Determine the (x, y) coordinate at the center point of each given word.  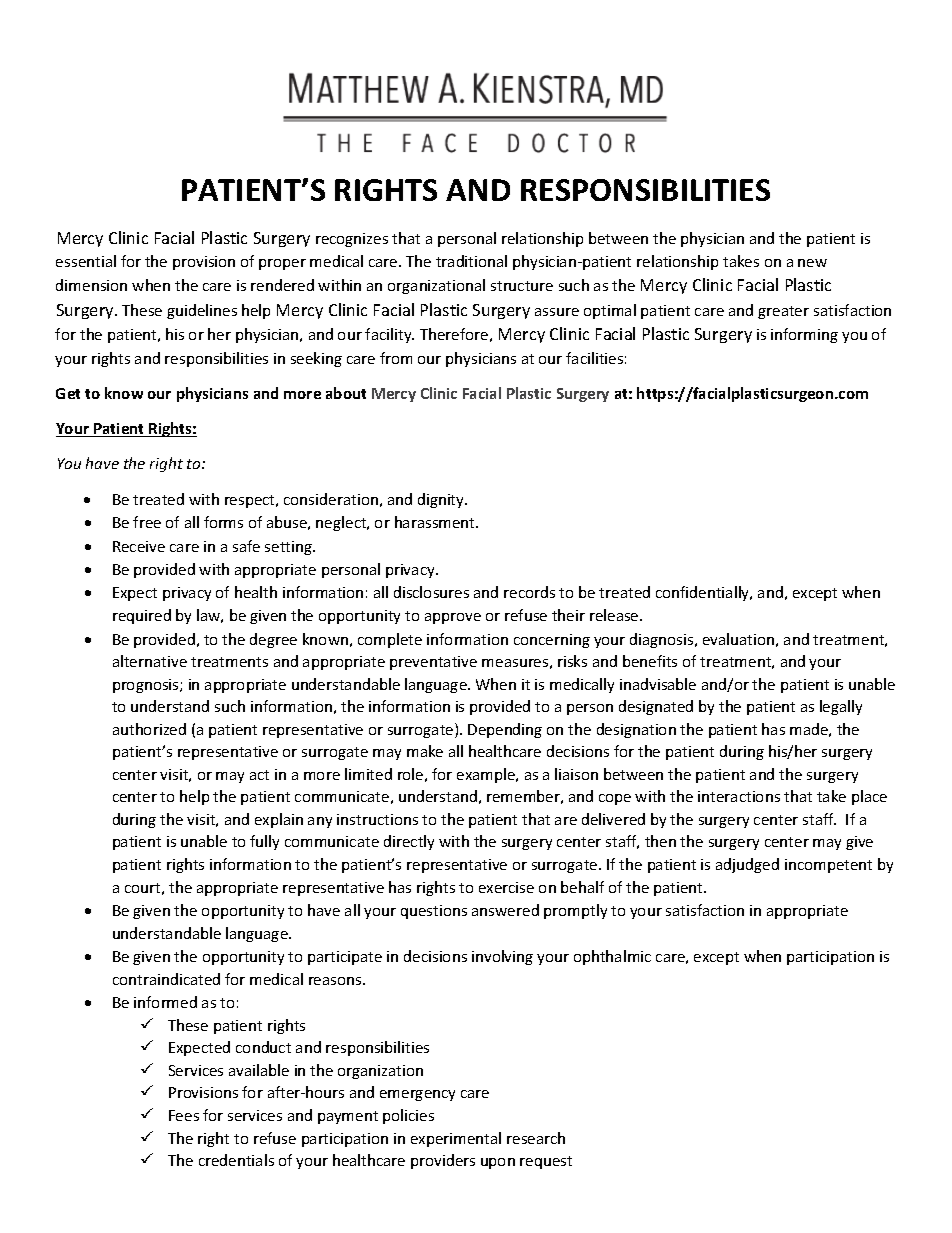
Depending (505, 730)
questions (434, 912)
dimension (91, 285)
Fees (184, 1115)
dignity (442, 500)
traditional (471, 261)
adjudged (747, 865)
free (147, 522)
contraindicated (166, 979)
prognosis (147, 686)
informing (804, 335)
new (812, 263)
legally (841, 707)
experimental (456, 1139)
